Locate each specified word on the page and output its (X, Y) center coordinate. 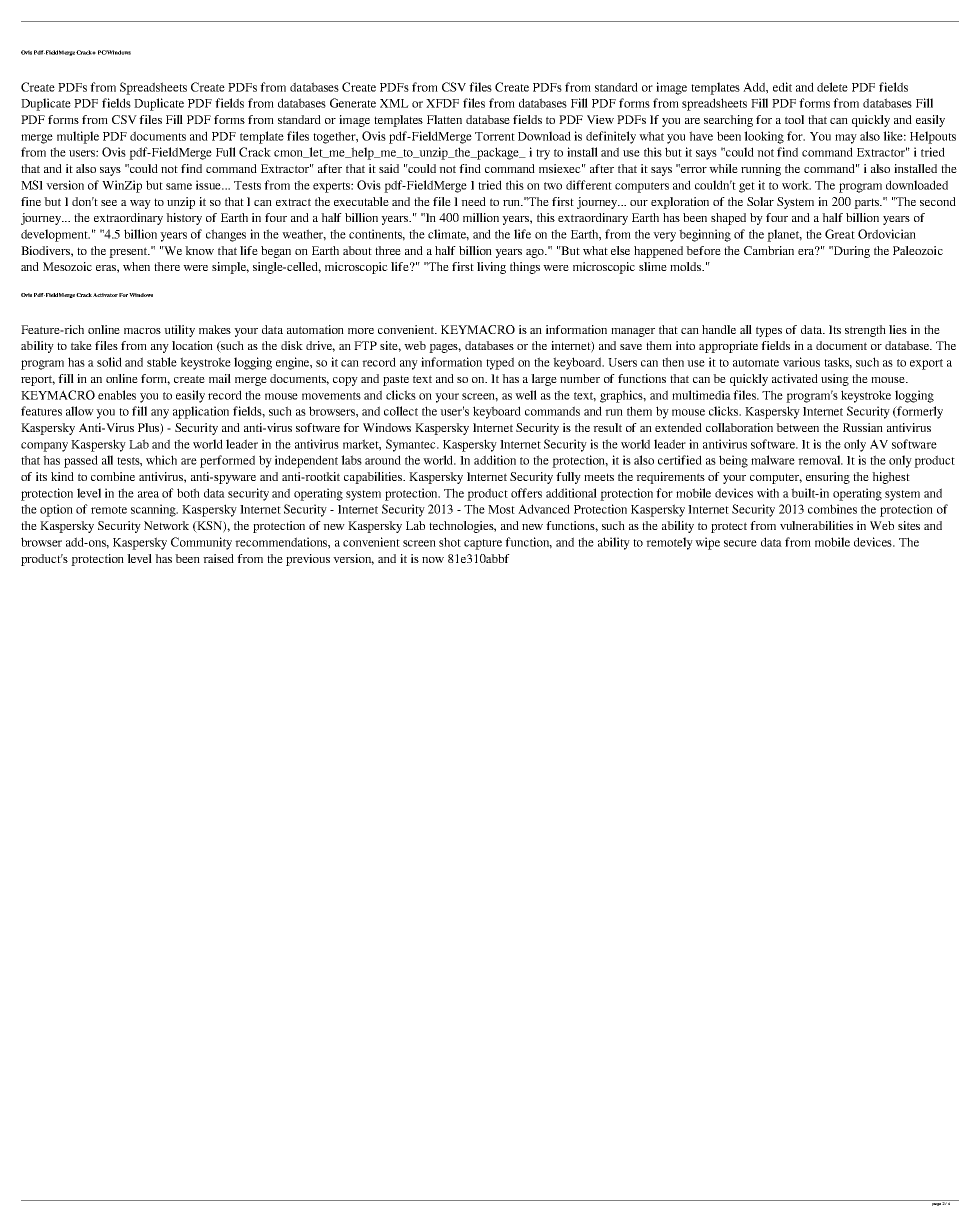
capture (483, 544)
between (797, 427)
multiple (78, 137)
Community (201, 543)
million (481, 217)
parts (868, 203)
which (161, 460)
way (140, 204)
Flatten (444, 119)
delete (832, 87)
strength (865, 331)
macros (142, 331)
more (361, 331)
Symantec (412, 445)
